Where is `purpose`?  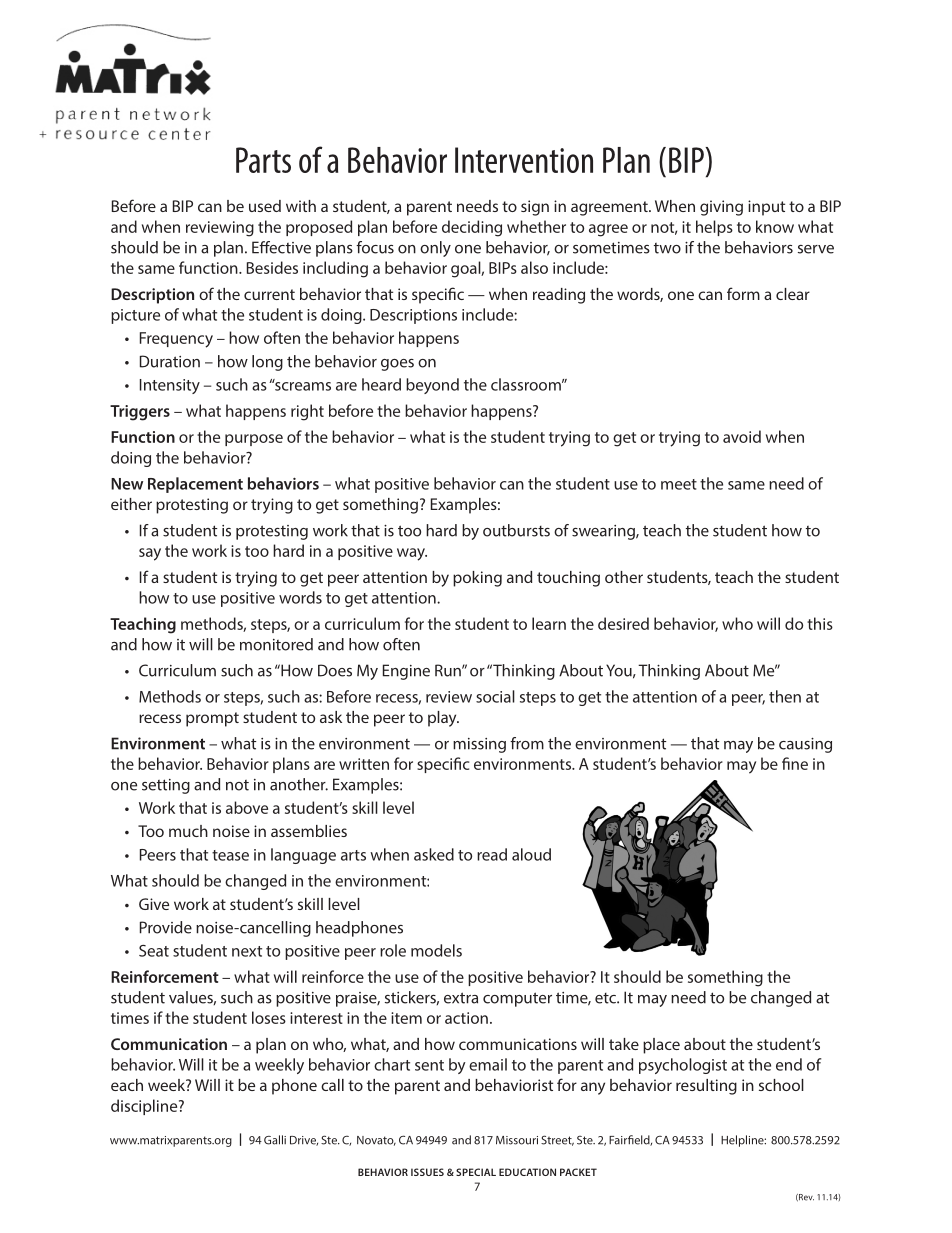
purpose is located at coordinates (254, 440).
